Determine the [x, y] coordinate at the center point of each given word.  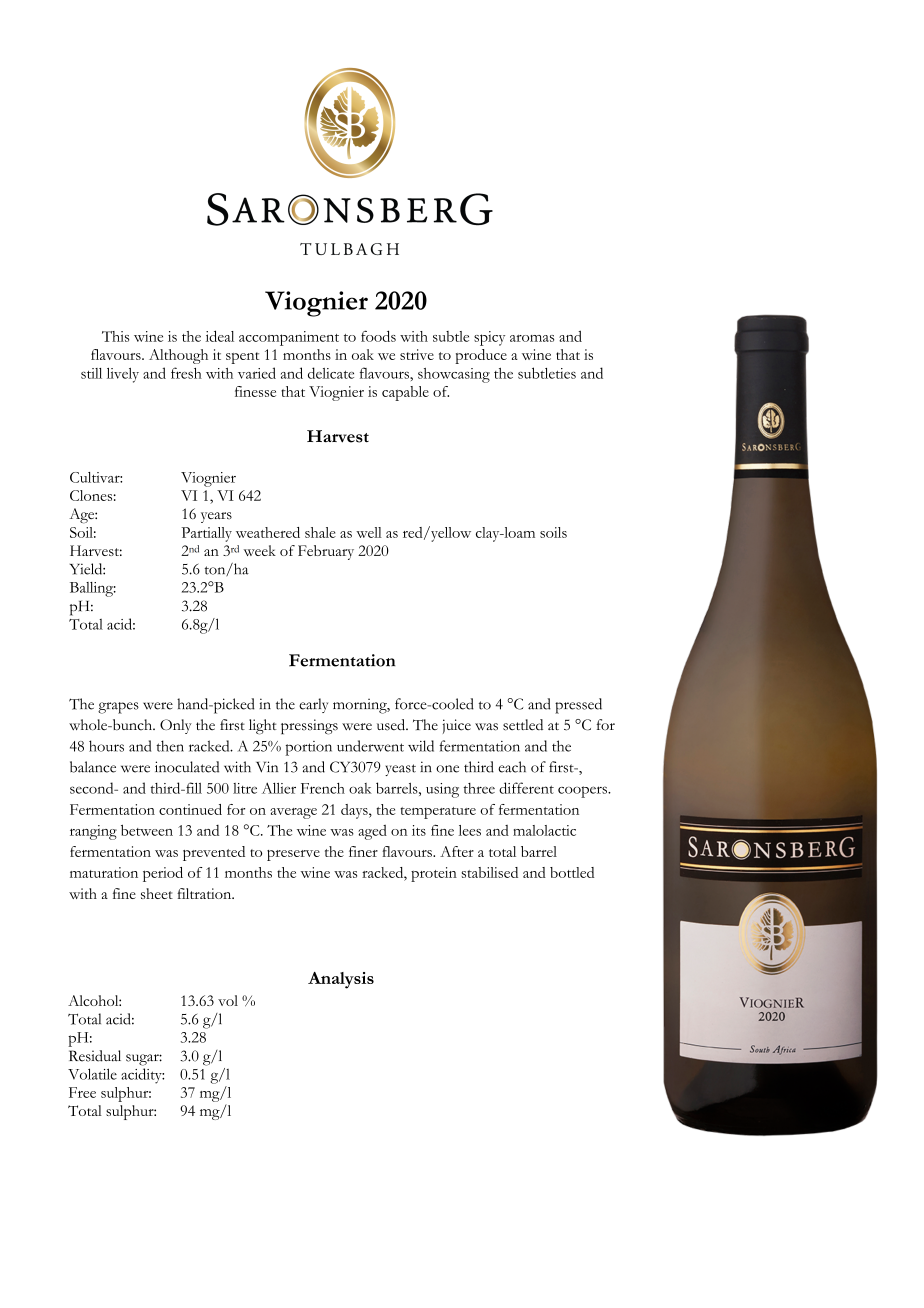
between [147, 830]
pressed [578, 706]
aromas [532, 338]
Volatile [92, 1074]
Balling [93, 589]
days [355, 811]
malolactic [544, 830]
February [326, 552]
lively [123, 375]
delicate [331, 373]
